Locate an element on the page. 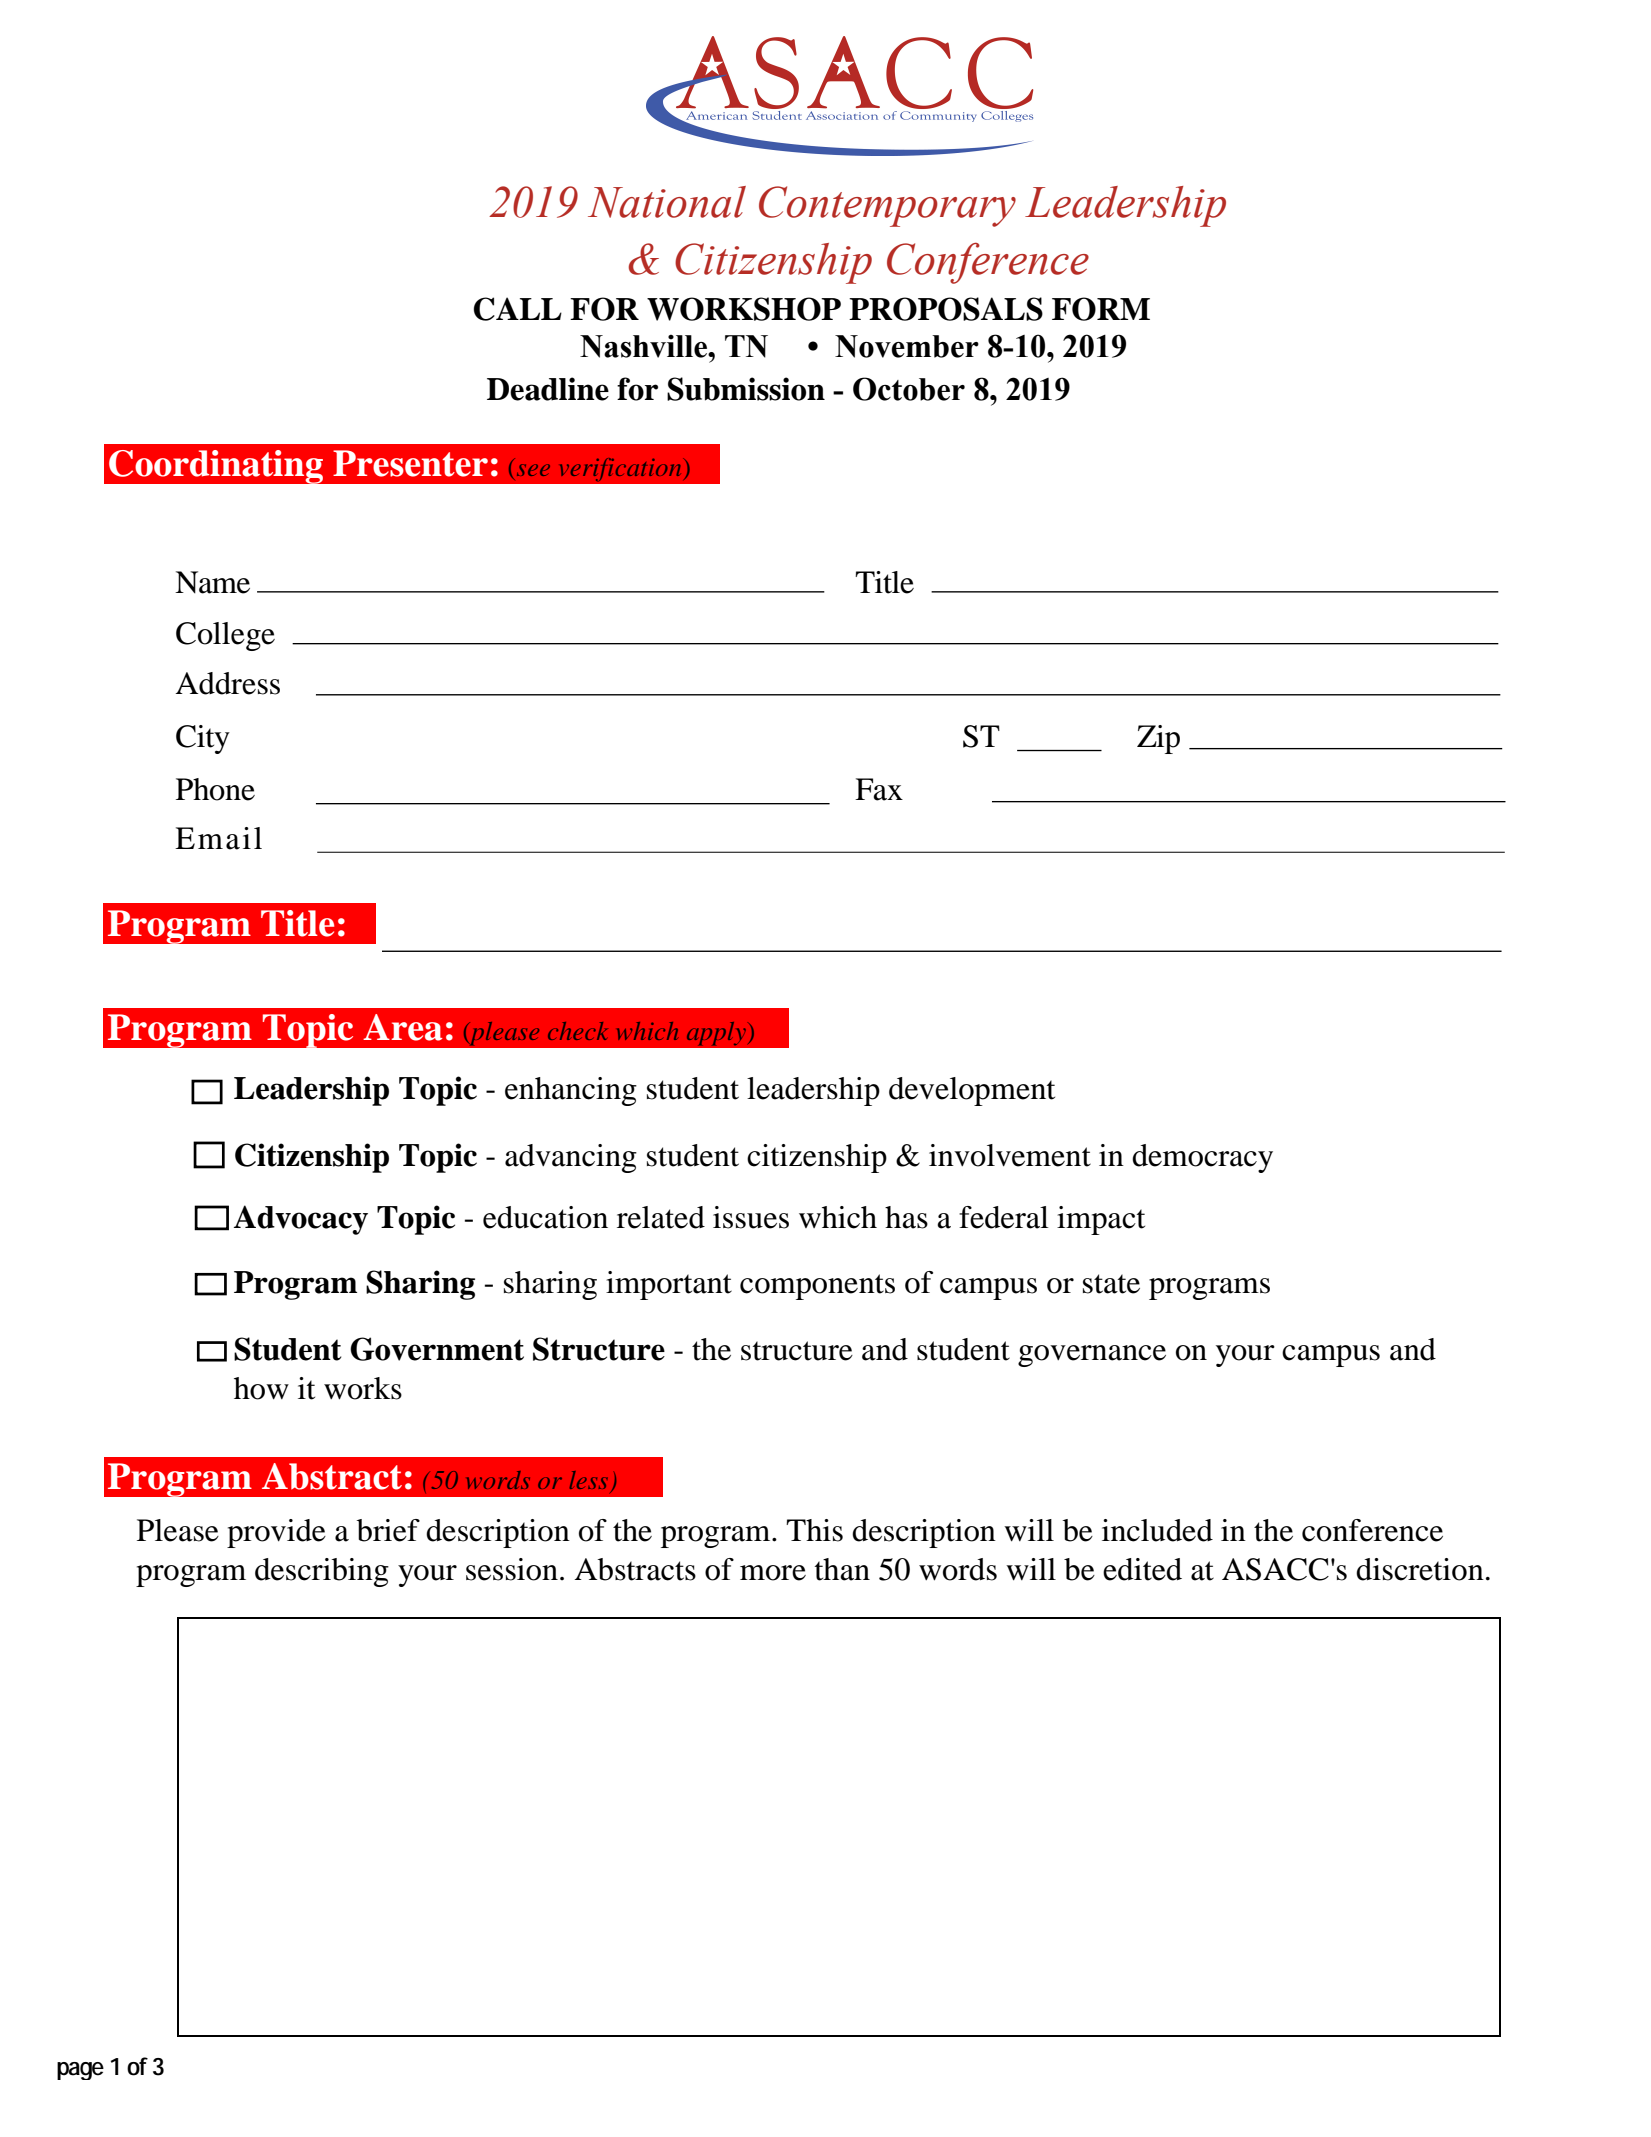  Zip is located at coordinates (1158, 739).
